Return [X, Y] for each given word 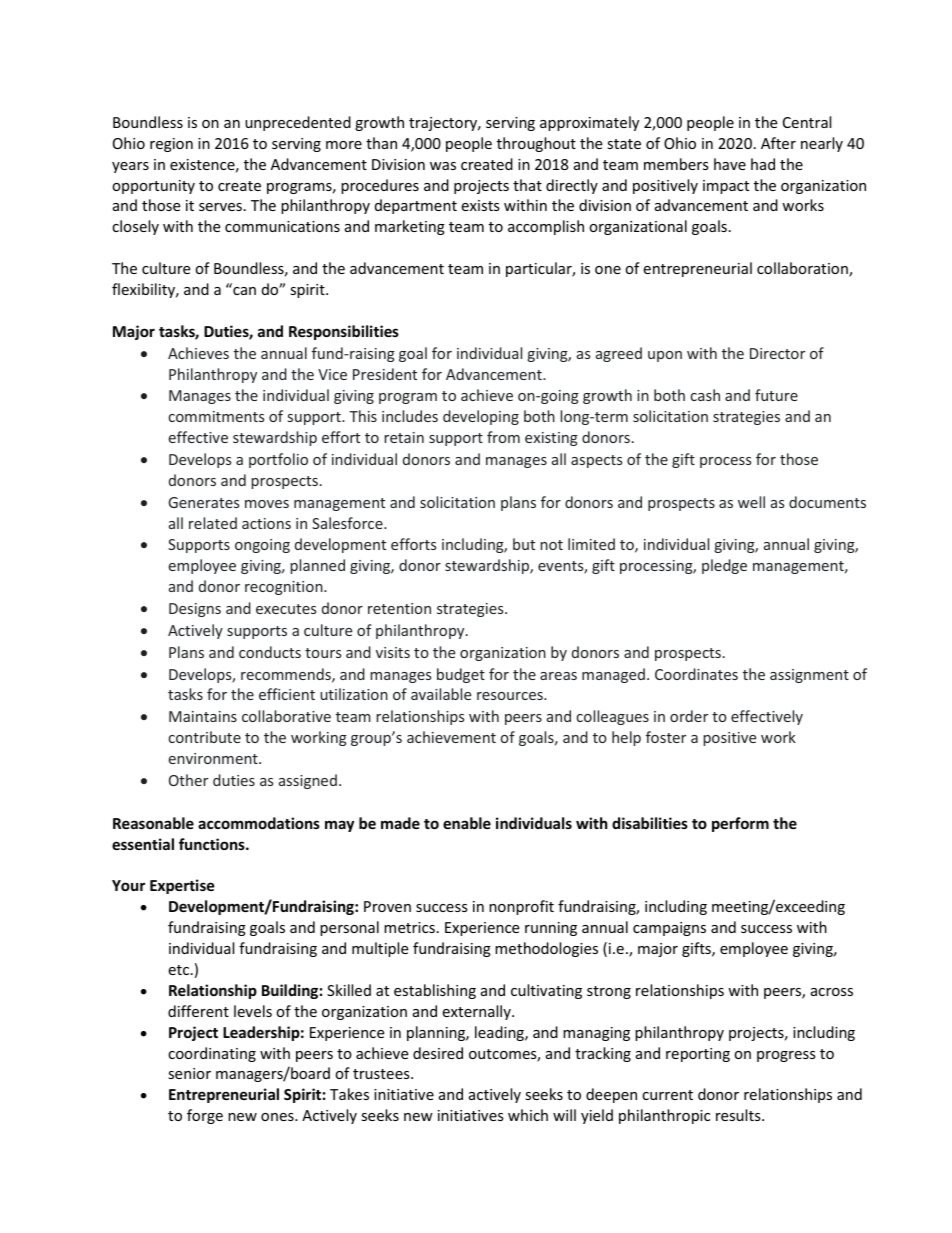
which [528, 1115]
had [763, 164]
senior [189, 1073]
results [739, 1115]
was [443, 166]
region [171, 145]
